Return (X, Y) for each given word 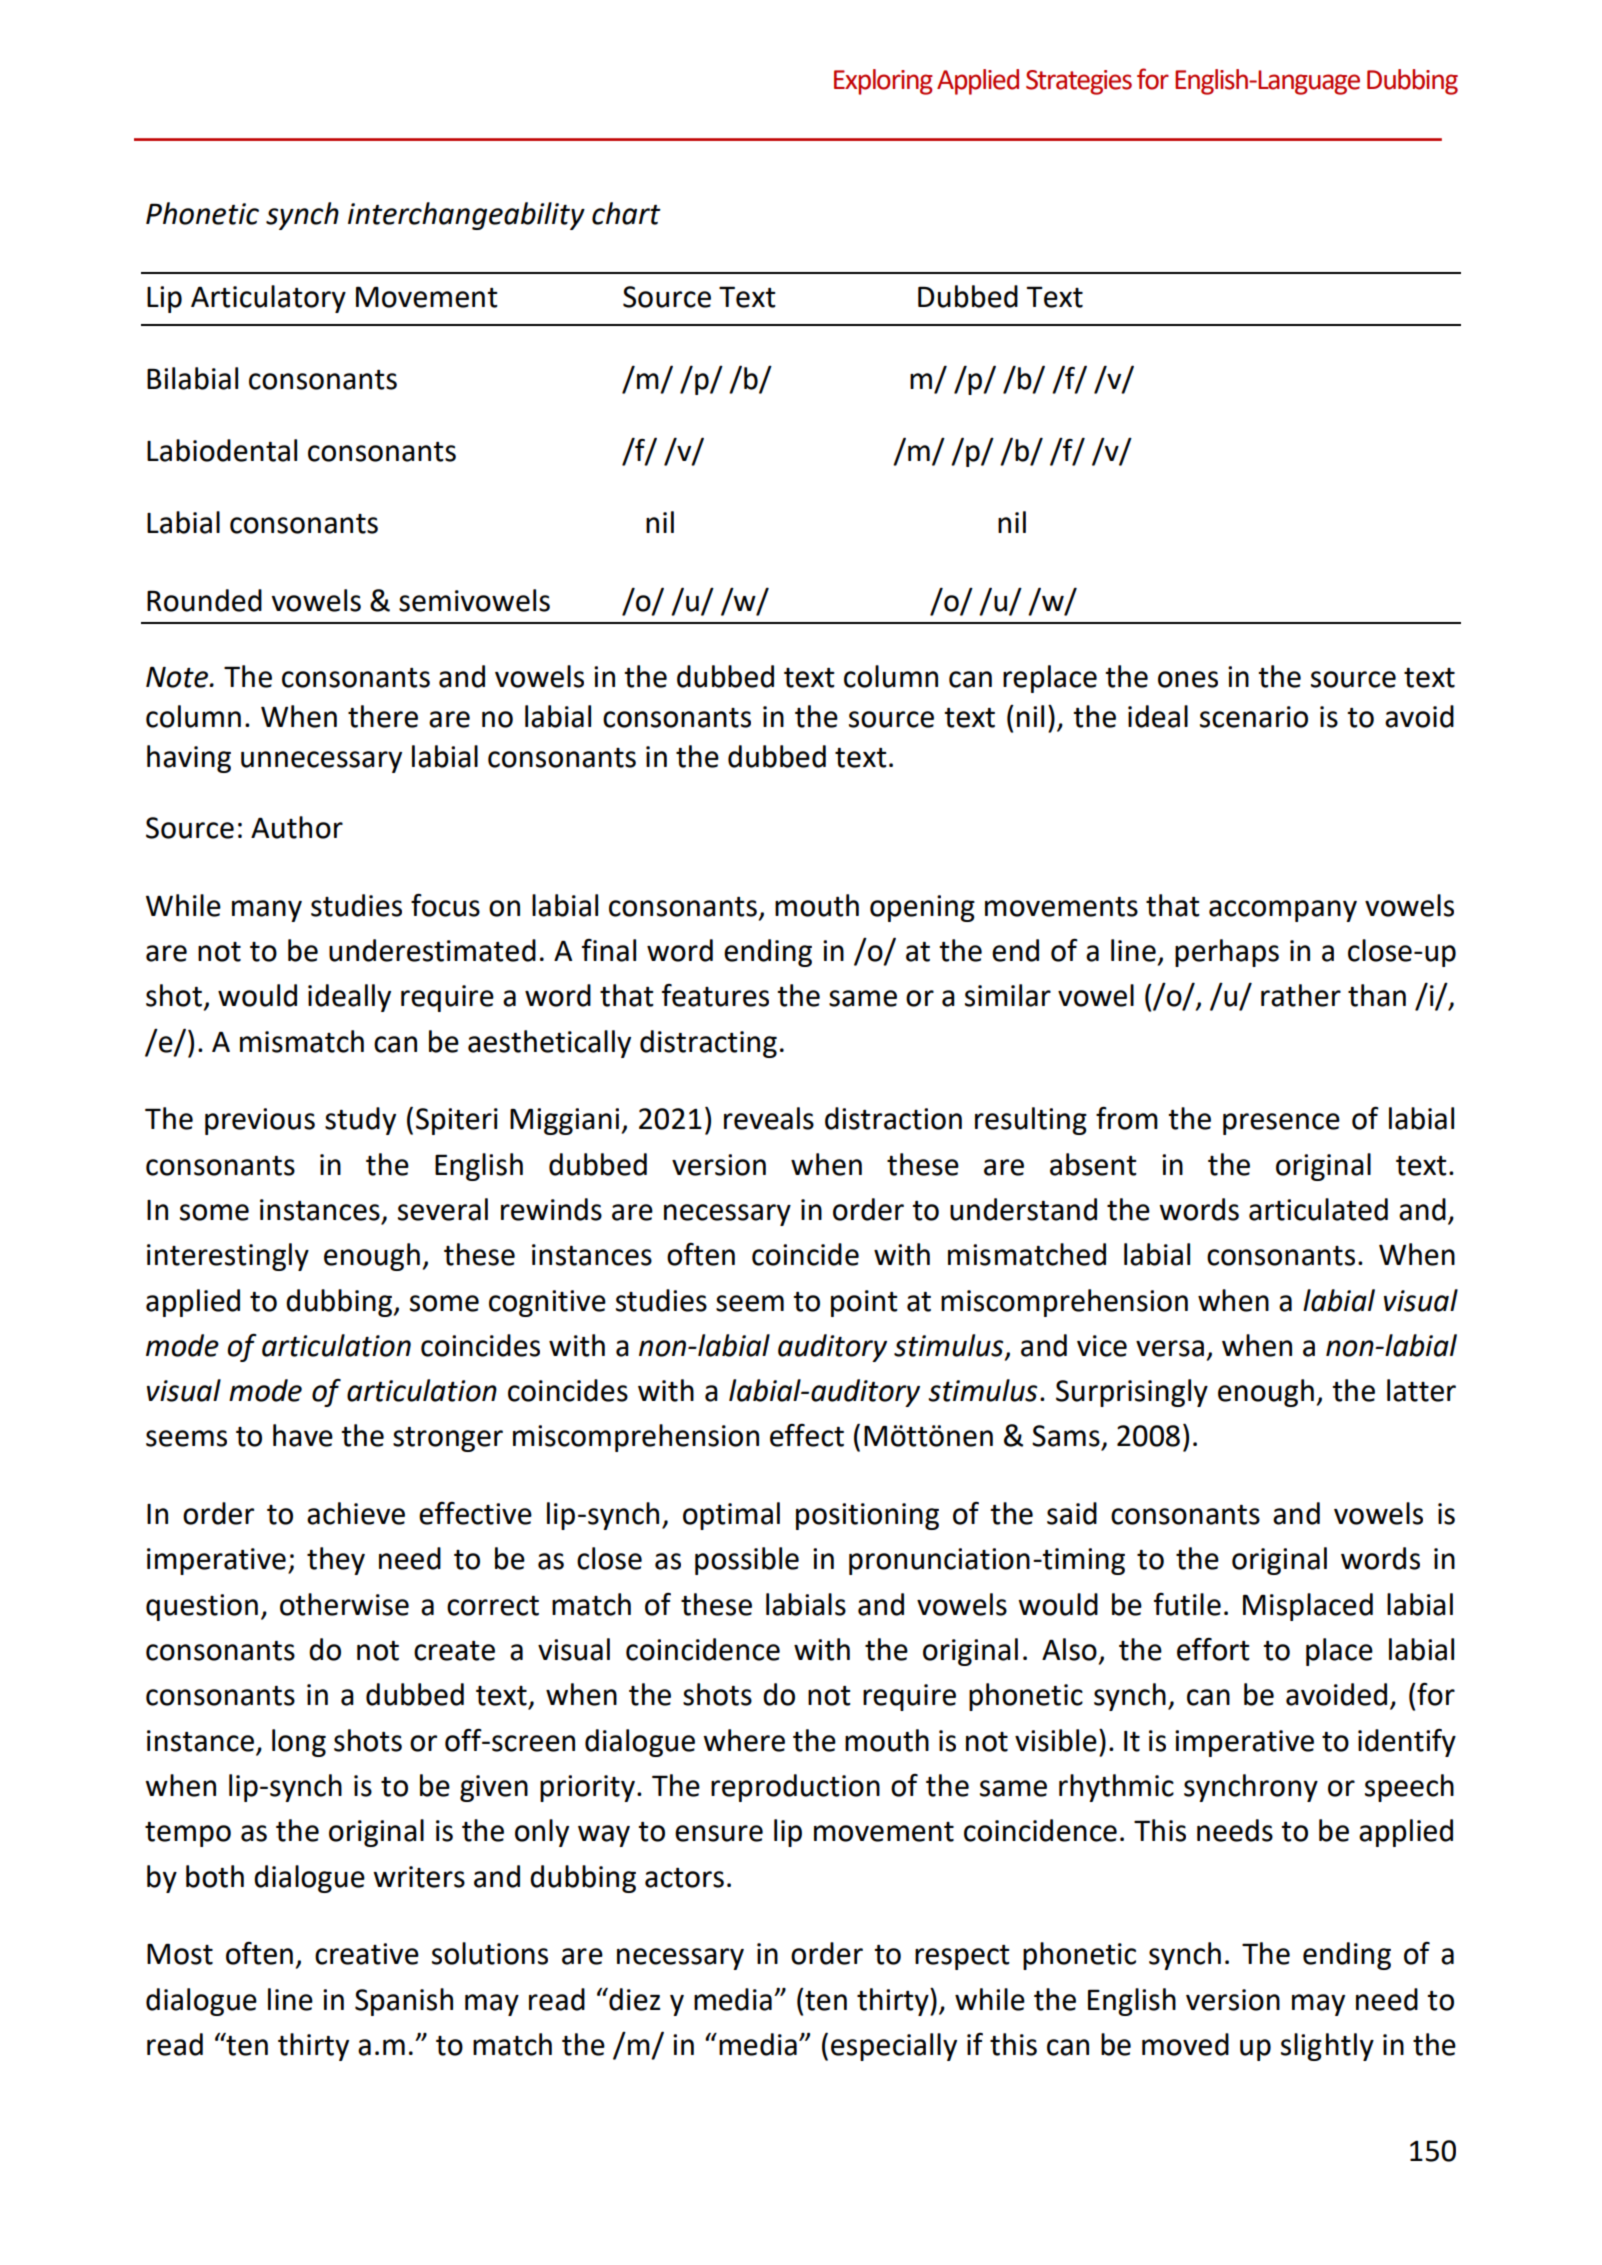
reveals (769, 1118)
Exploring (883, 82)
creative (367, 1954)
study (360, 1121)
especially (894, 2047)
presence (1281, 1124)
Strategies (1079, 82)
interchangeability (466, 216)
